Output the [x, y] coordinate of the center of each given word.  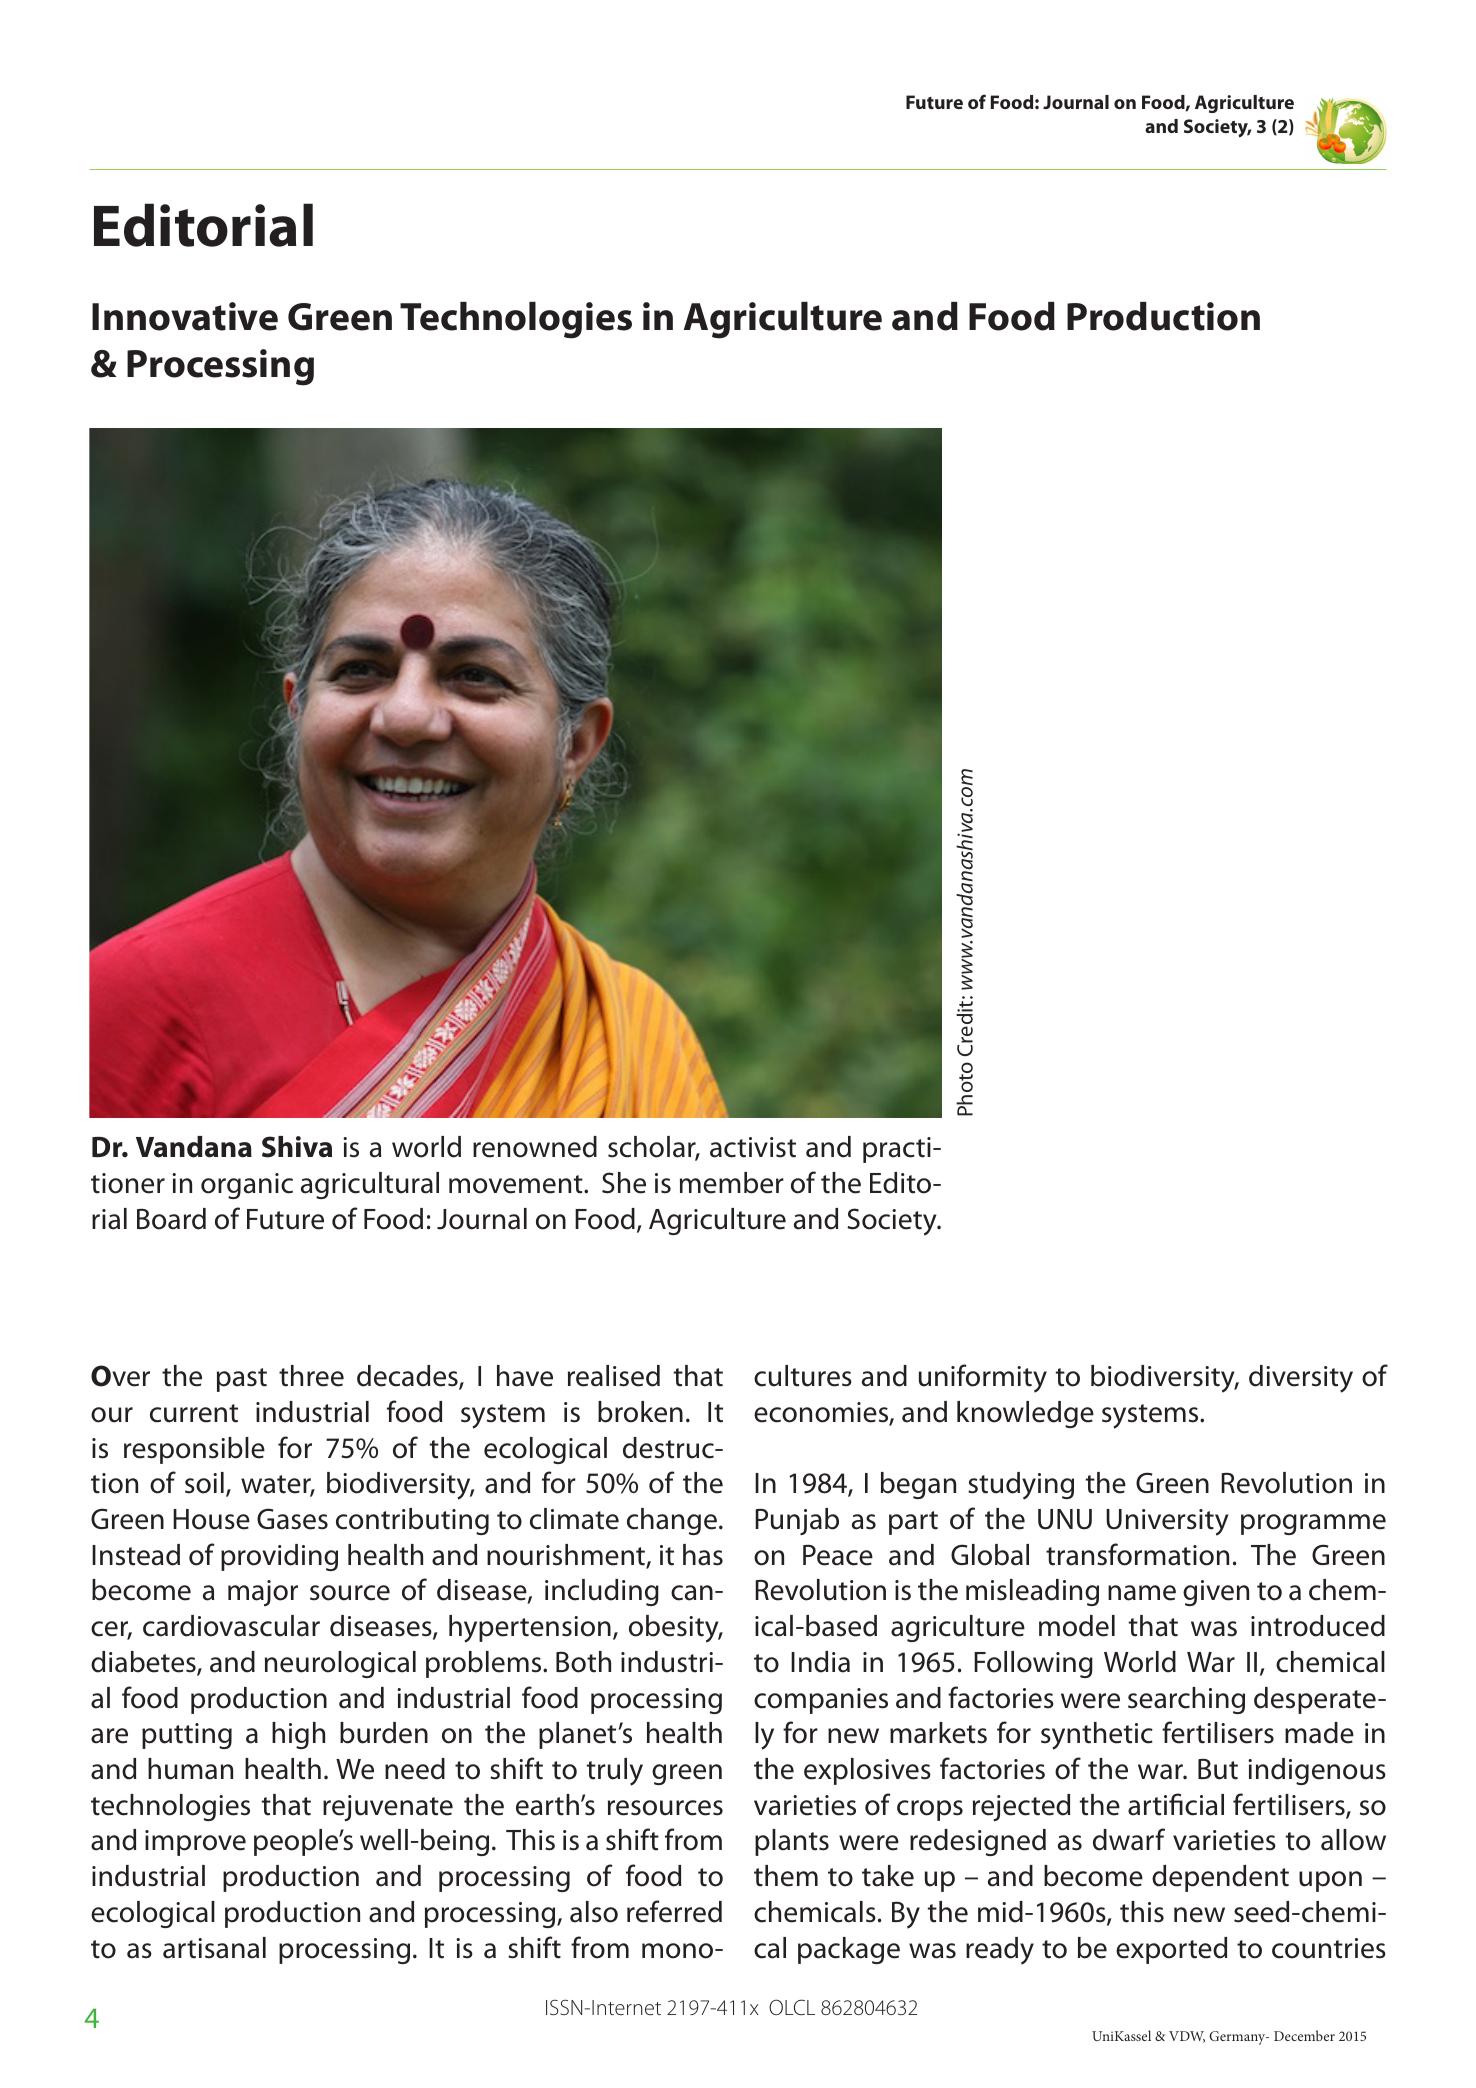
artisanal [214, 1948]
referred [674, 1911]
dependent [1220, 1878]
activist [753, 1147]
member [732, 1183]
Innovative [185, 316]
